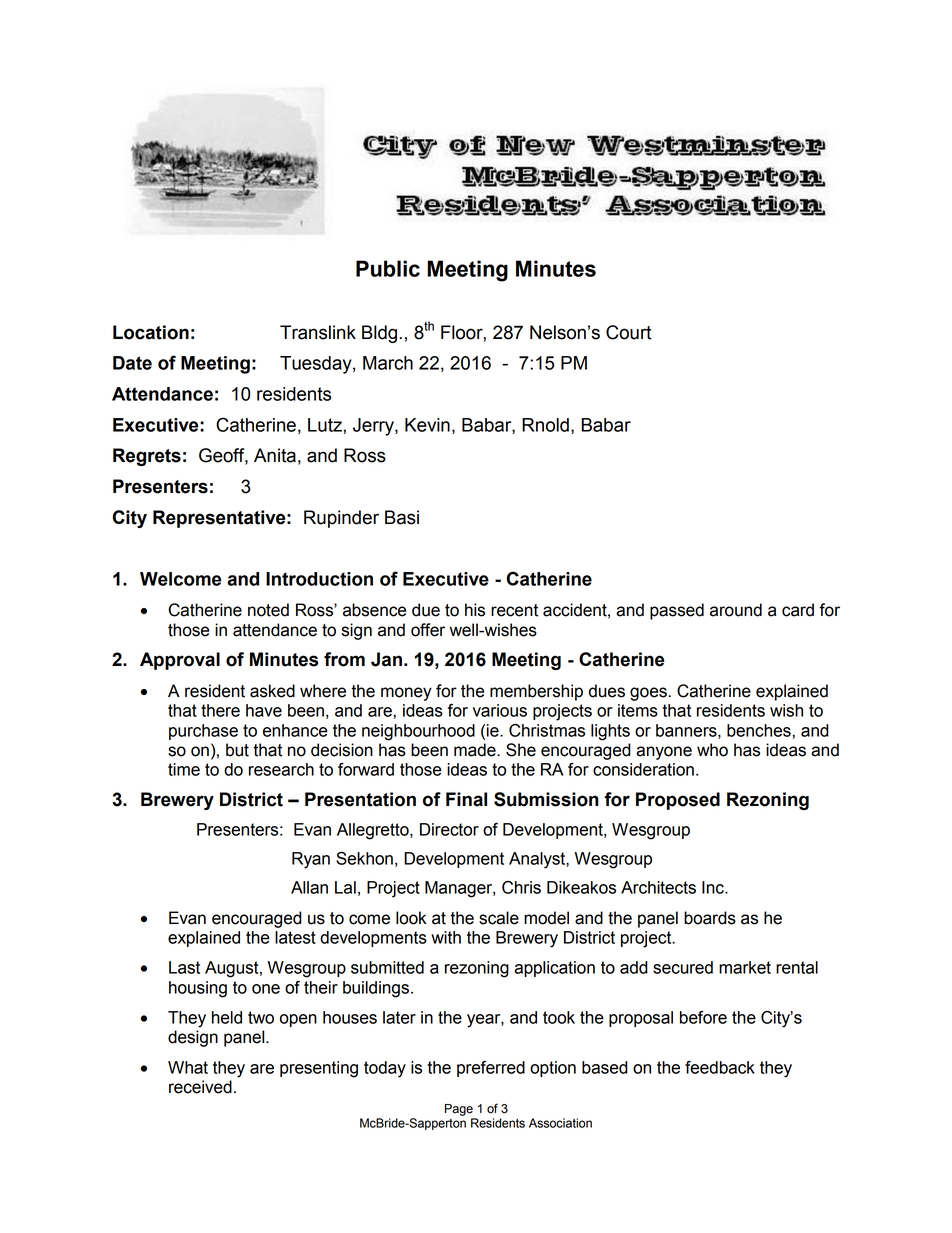 This page has height=1233, width=952. Describe the element at coordinates (678, 801) in the page. I see `Proposed` at that location.
